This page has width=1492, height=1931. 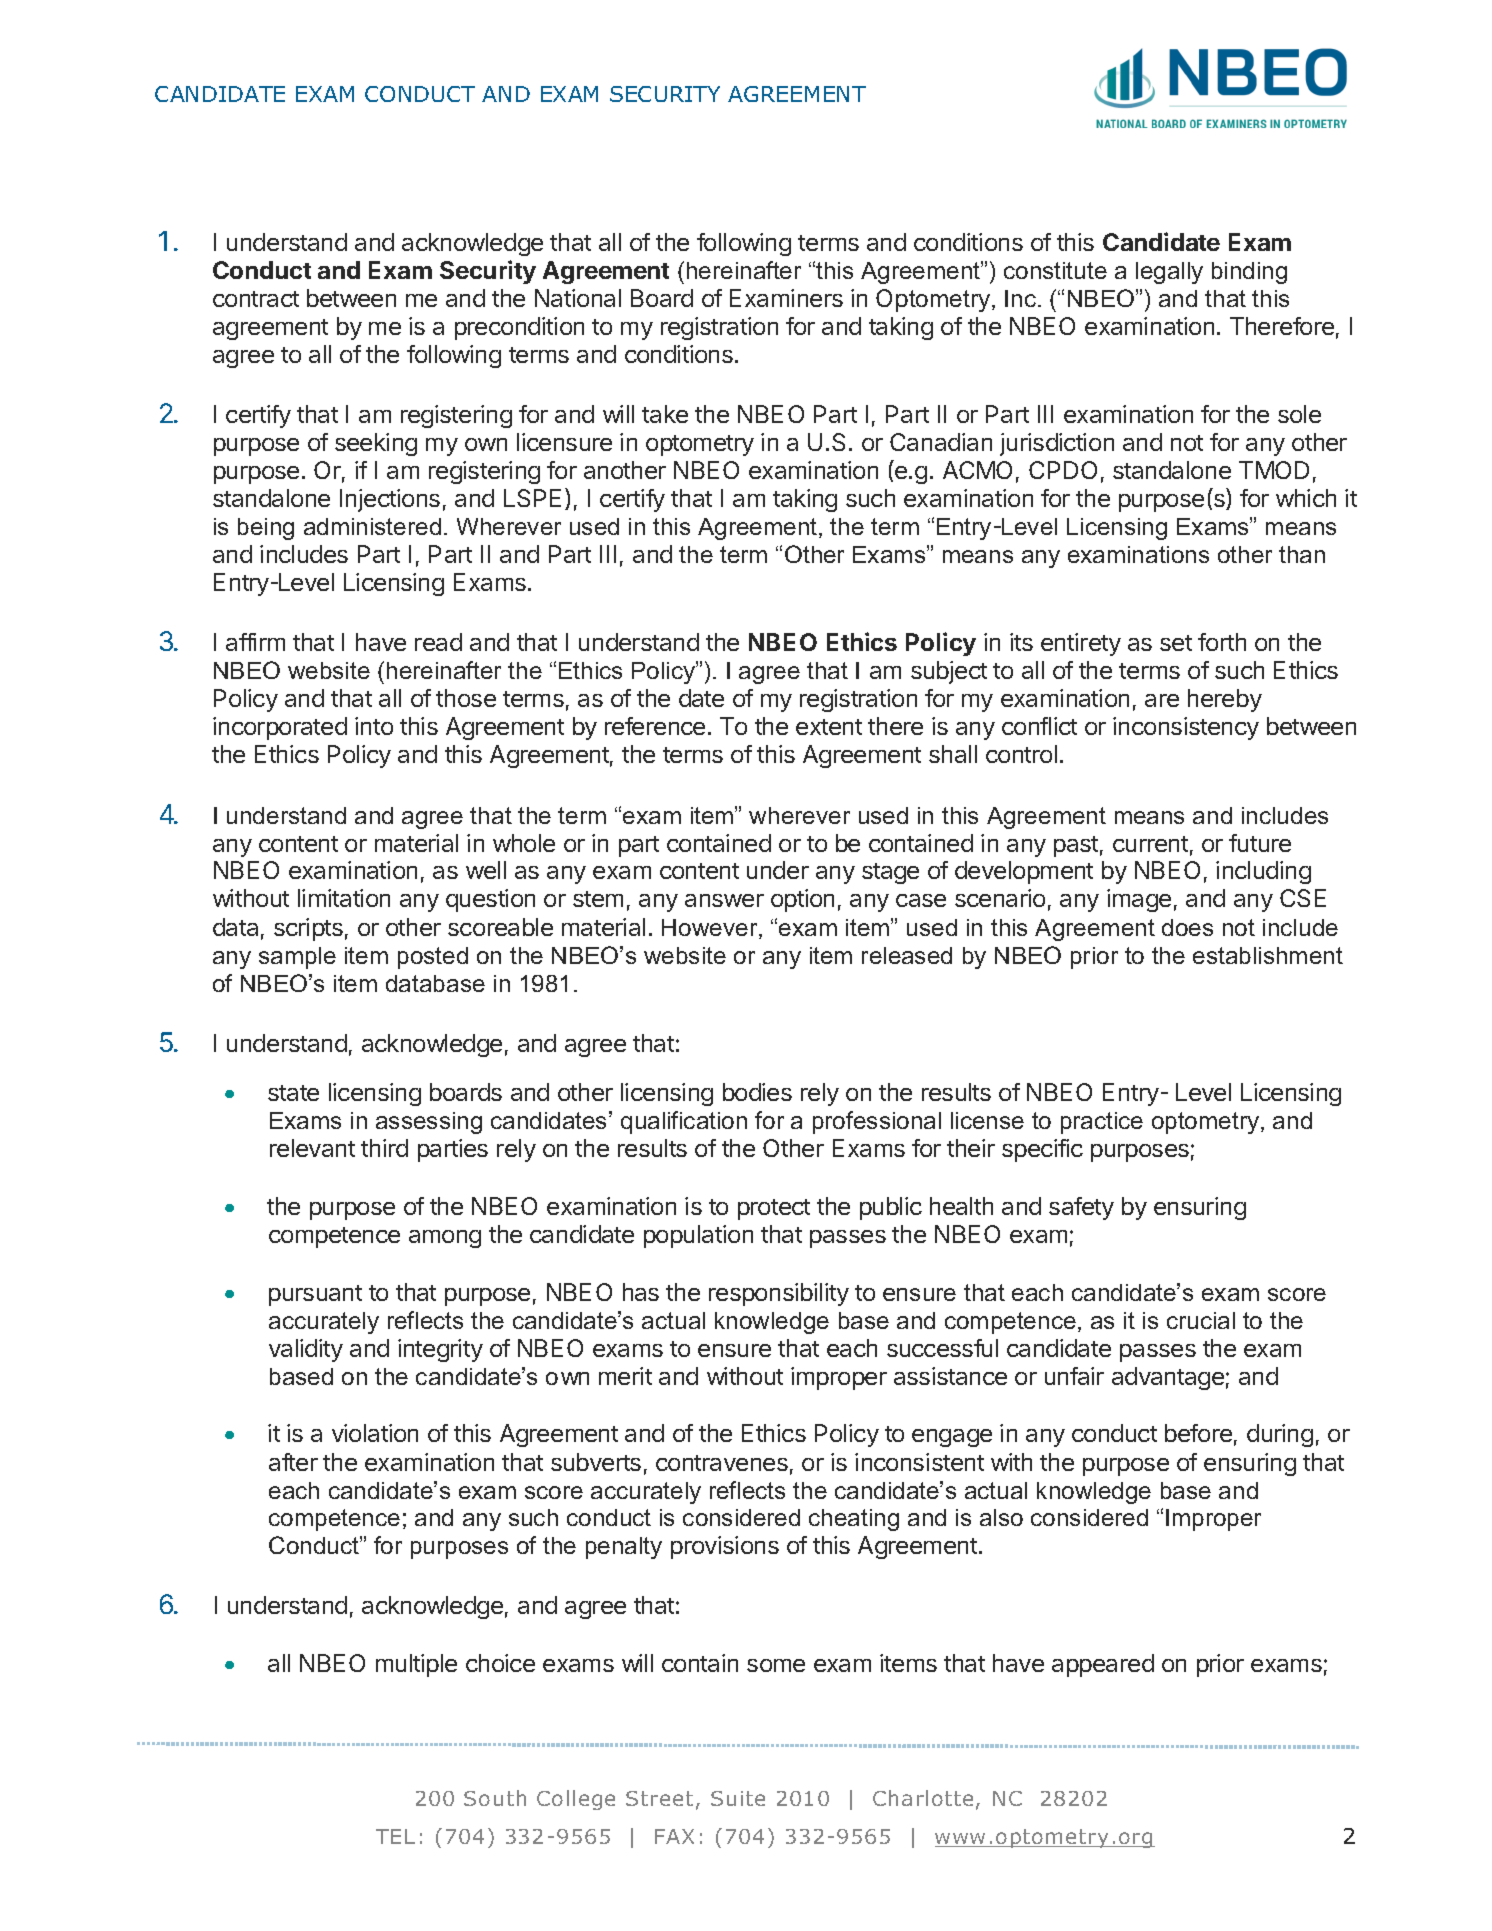 What do you see at coordinates (293, 1093) in the page?
I see `state` at bounding box center [293, 1093].
